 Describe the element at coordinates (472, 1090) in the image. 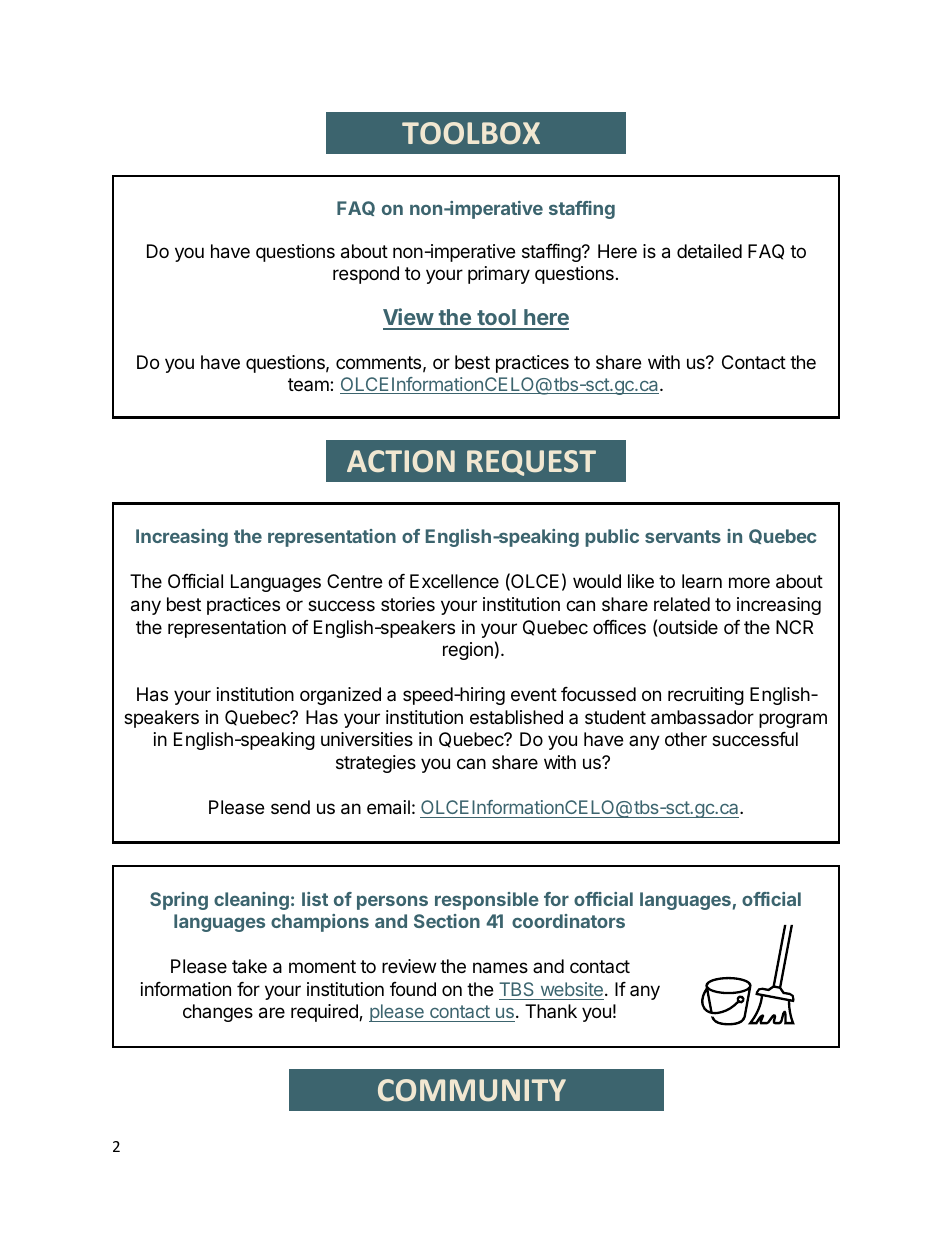

I see `COMMUNITY` at that location.
